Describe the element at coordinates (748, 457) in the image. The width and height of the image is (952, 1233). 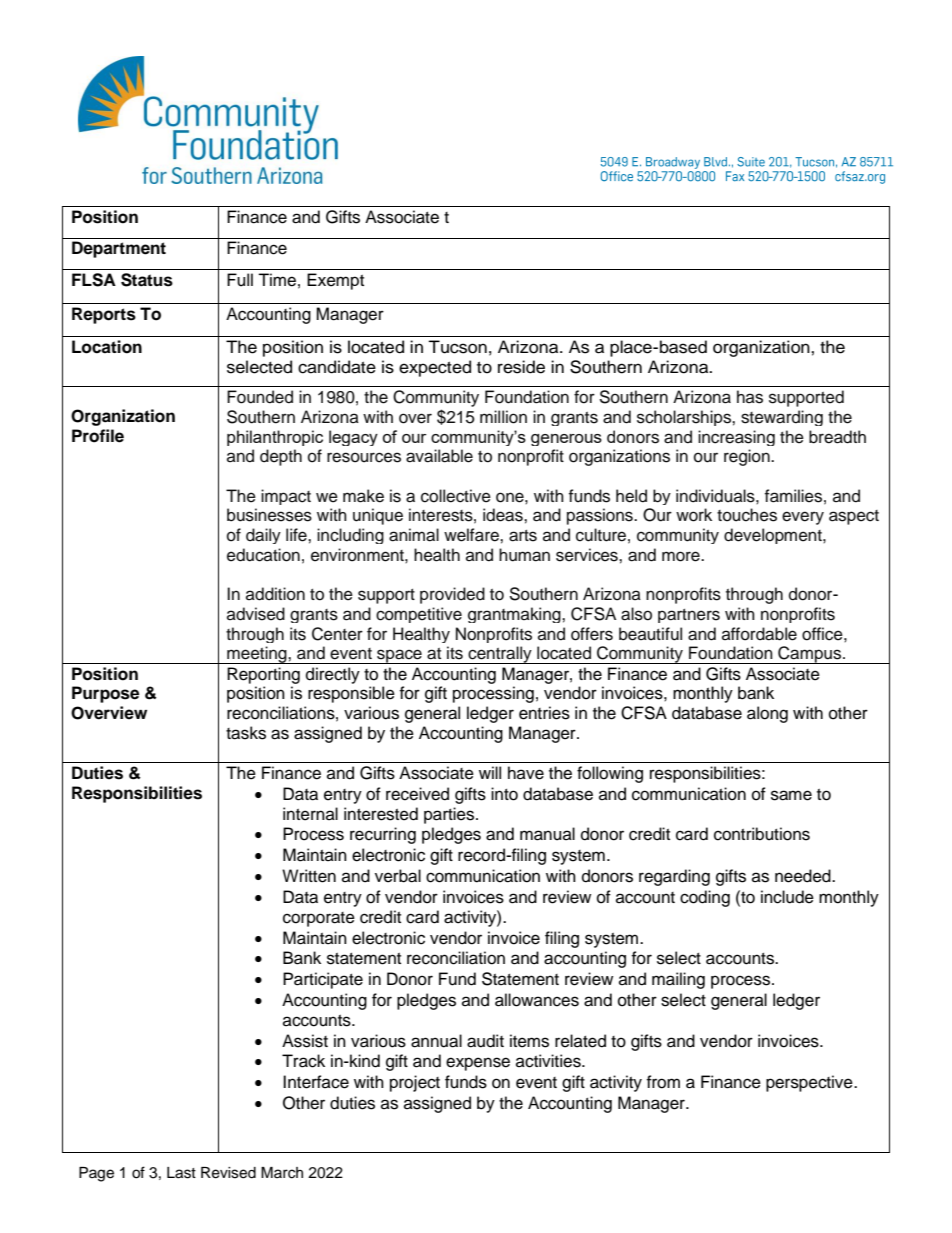
I see `region` at that location.
